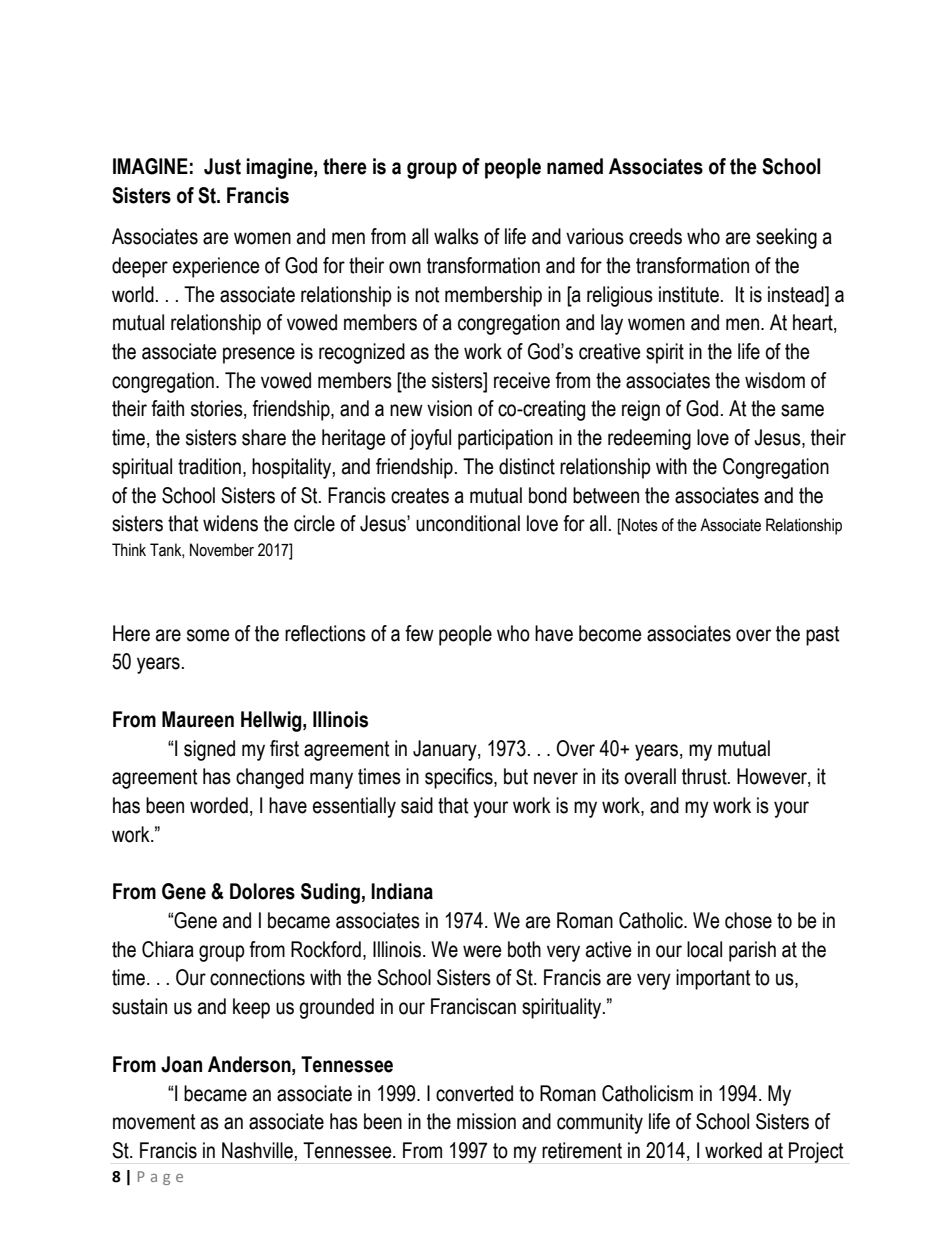  I want to click on Project, so click(816, 1152).
